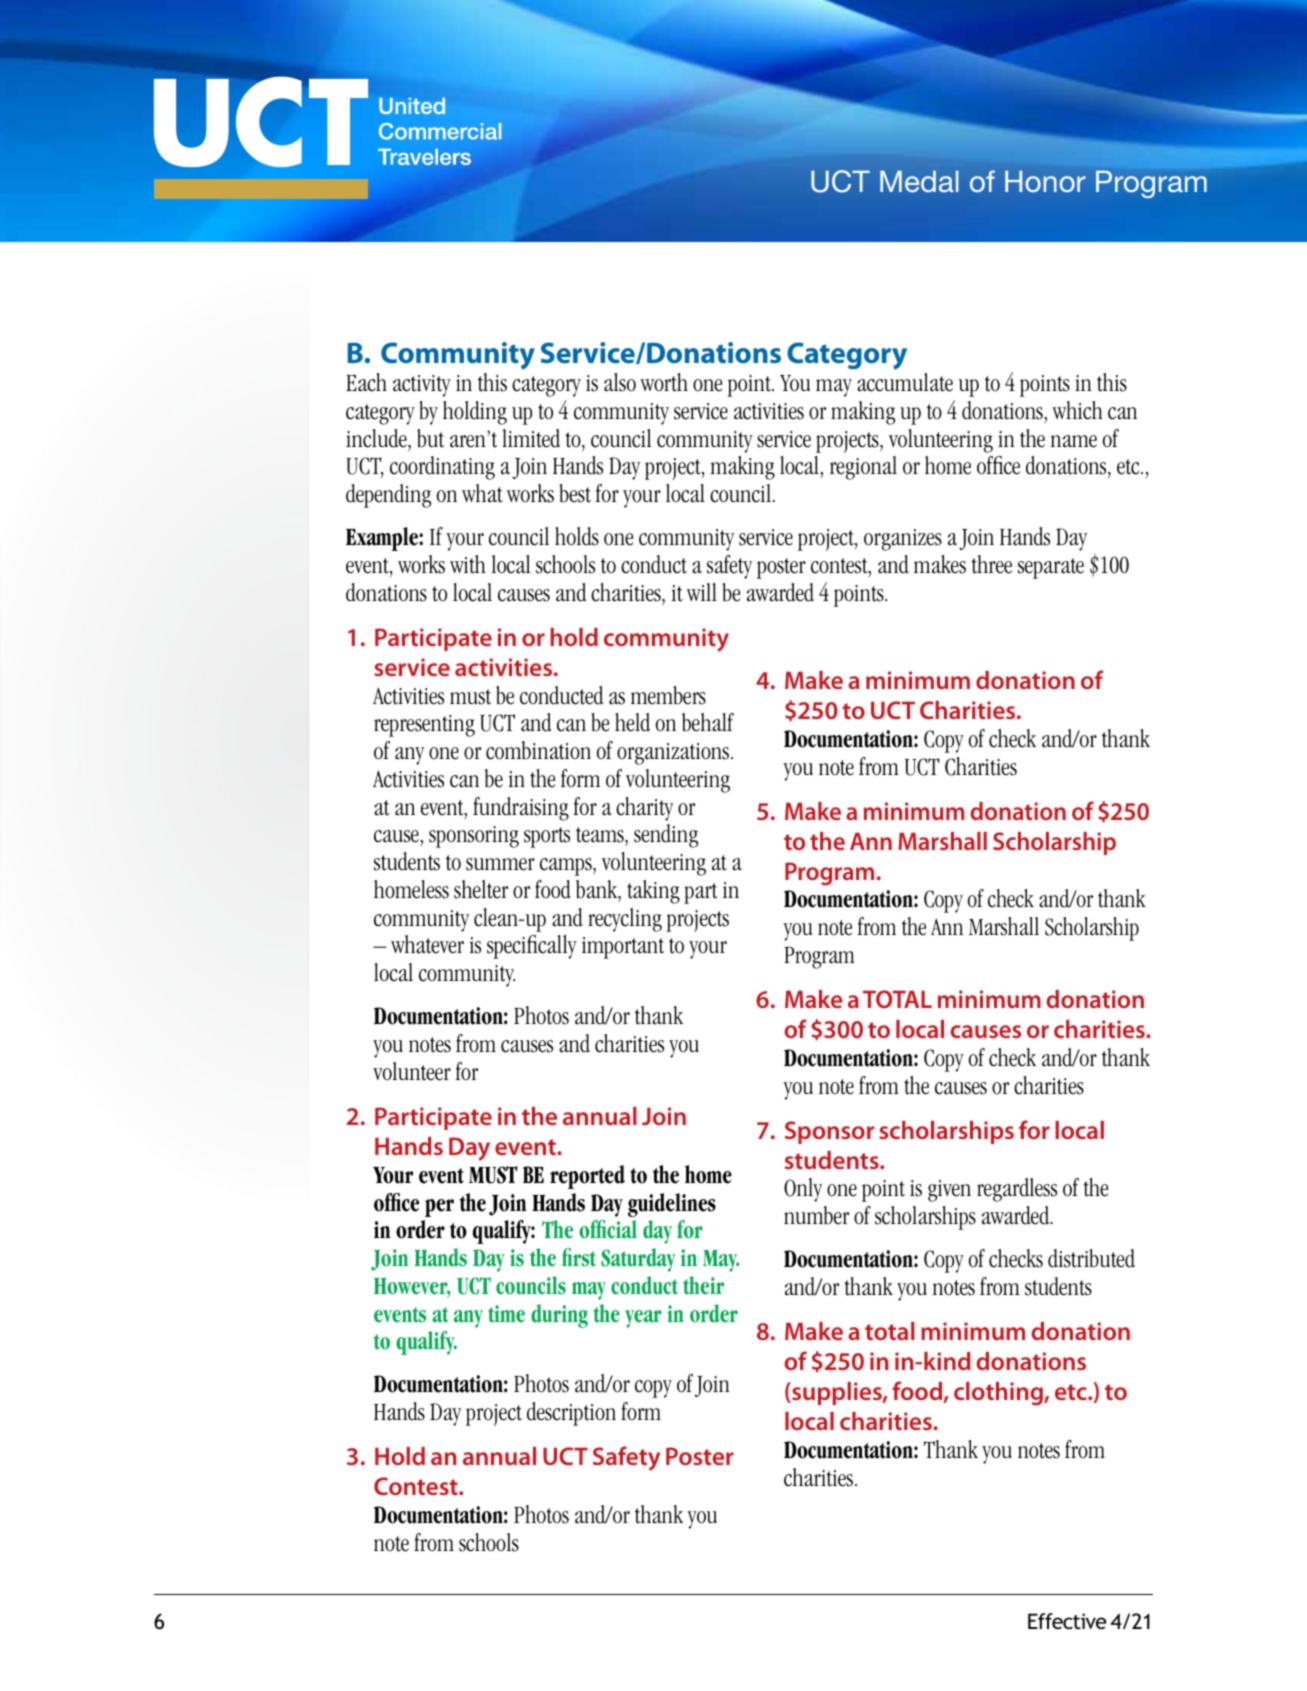 This document has height=1691, width=1307. What do you see at coordinates (949, 1191) in the document?
I see `given` at bounding box center [949, 1191].
